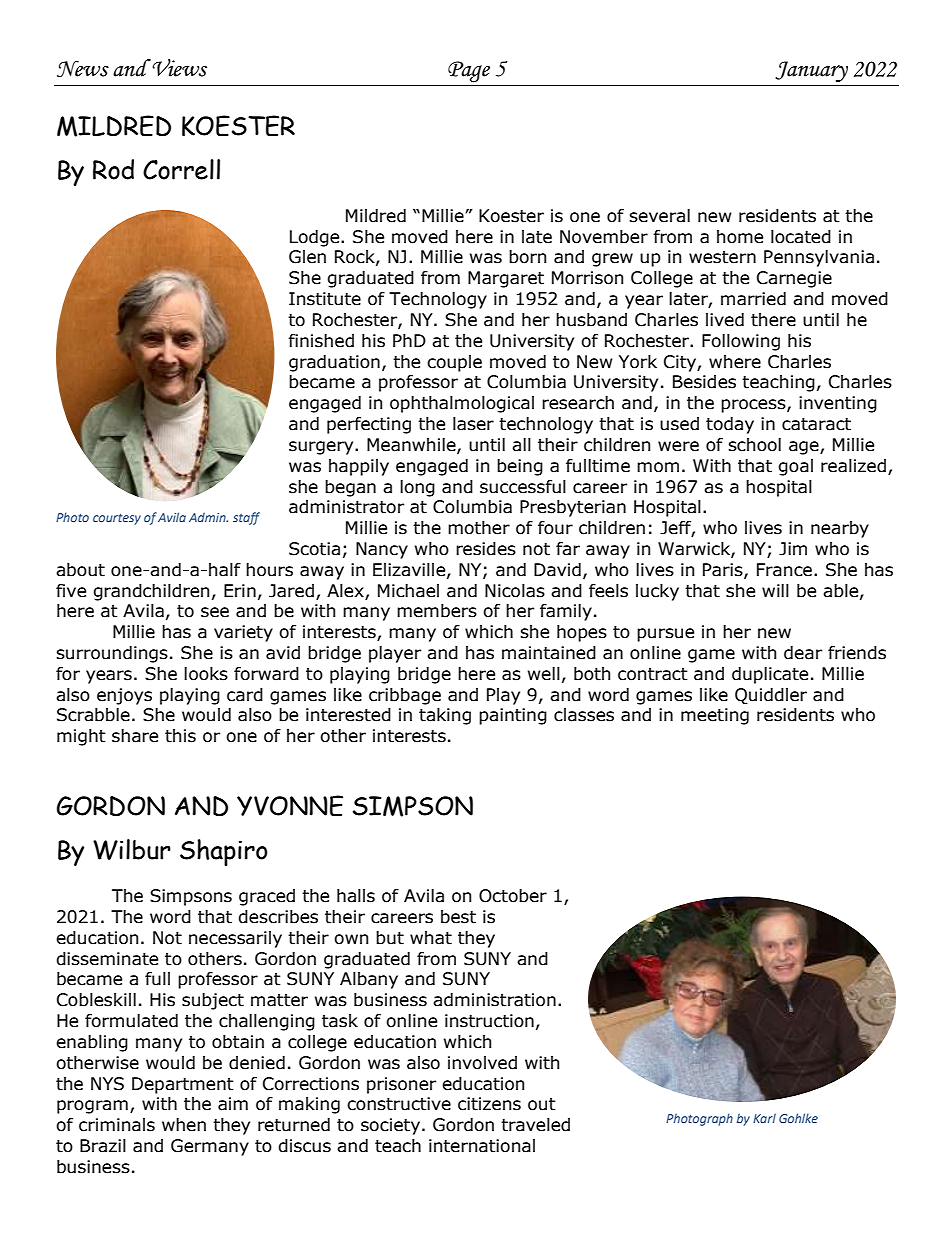  I want to click on will, so click(775, 590).
